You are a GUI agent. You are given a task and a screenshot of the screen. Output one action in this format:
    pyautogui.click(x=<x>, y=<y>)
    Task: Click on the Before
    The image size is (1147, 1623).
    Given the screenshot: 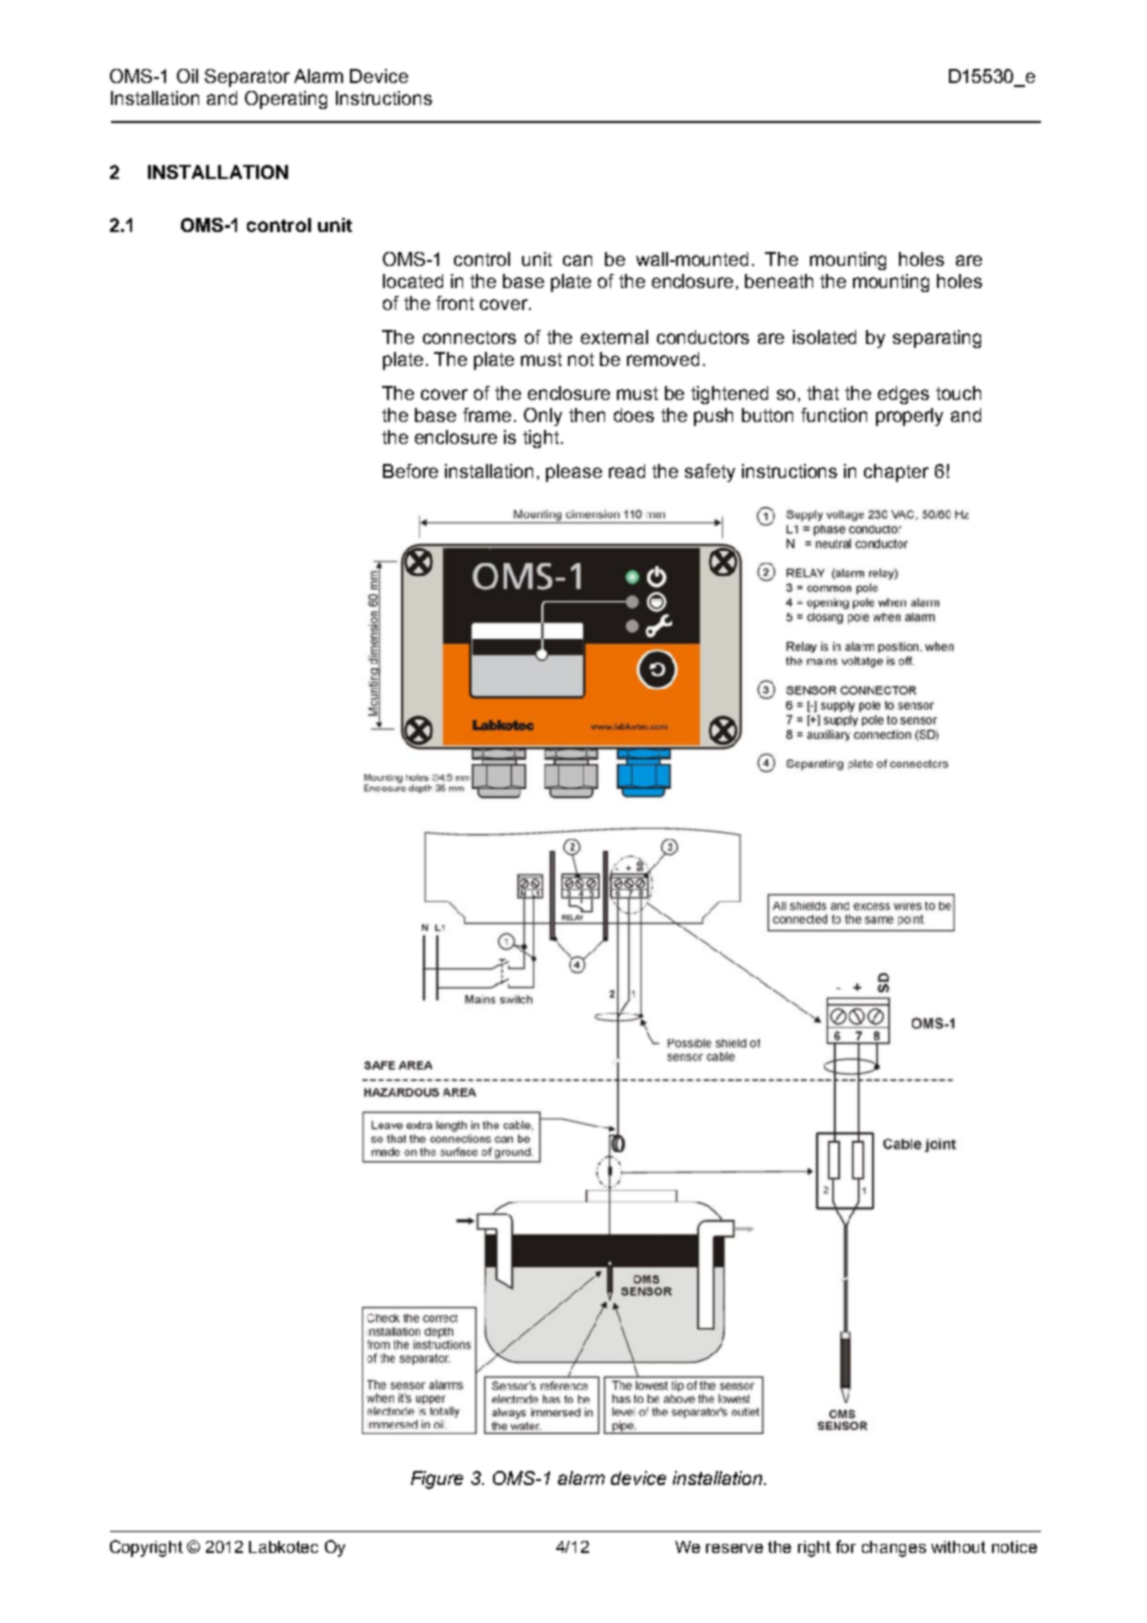 What is the action you would take?
    pyautogui.click(x=410, y=471)
